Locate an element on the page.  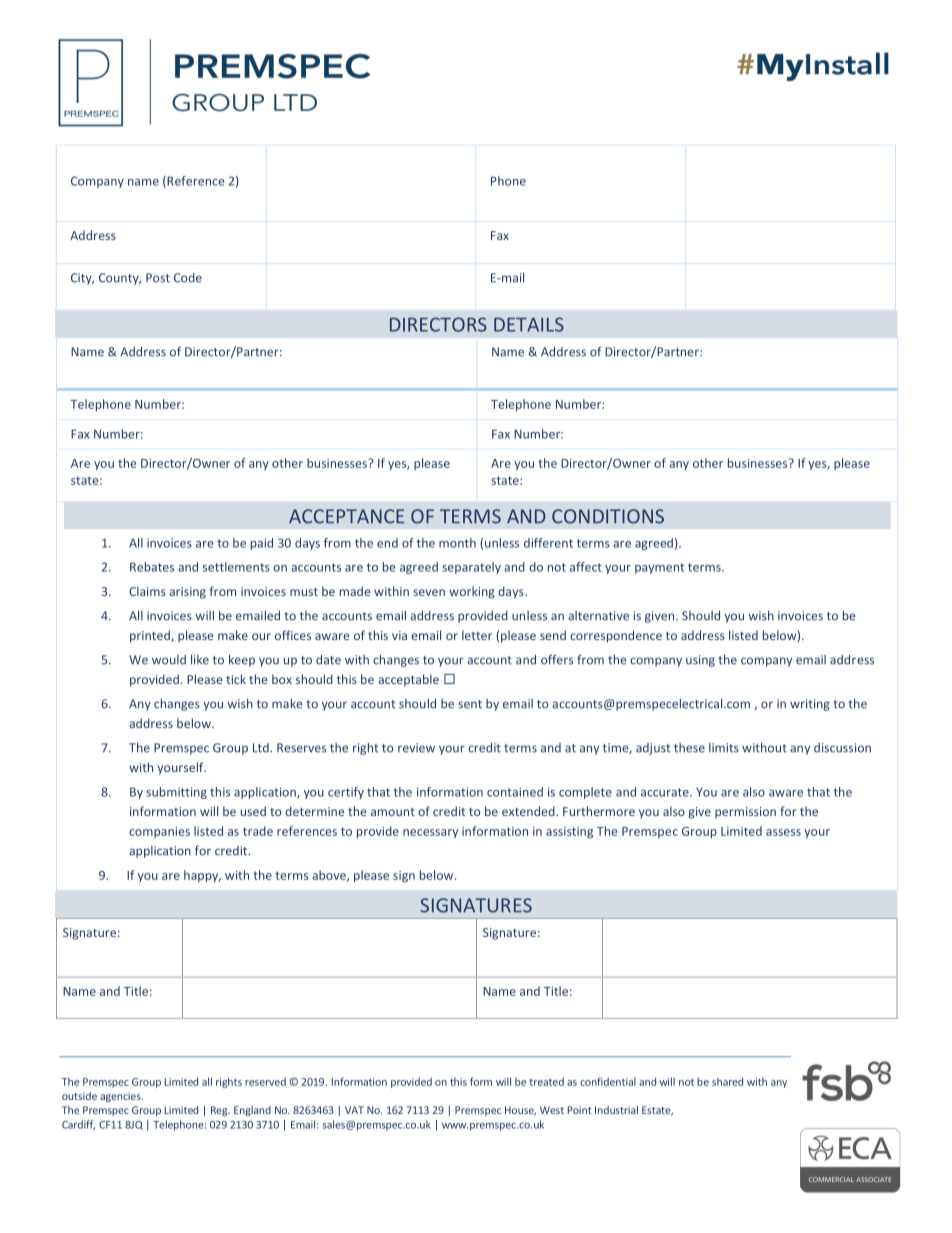
month is located at coordinates (457, 543).
